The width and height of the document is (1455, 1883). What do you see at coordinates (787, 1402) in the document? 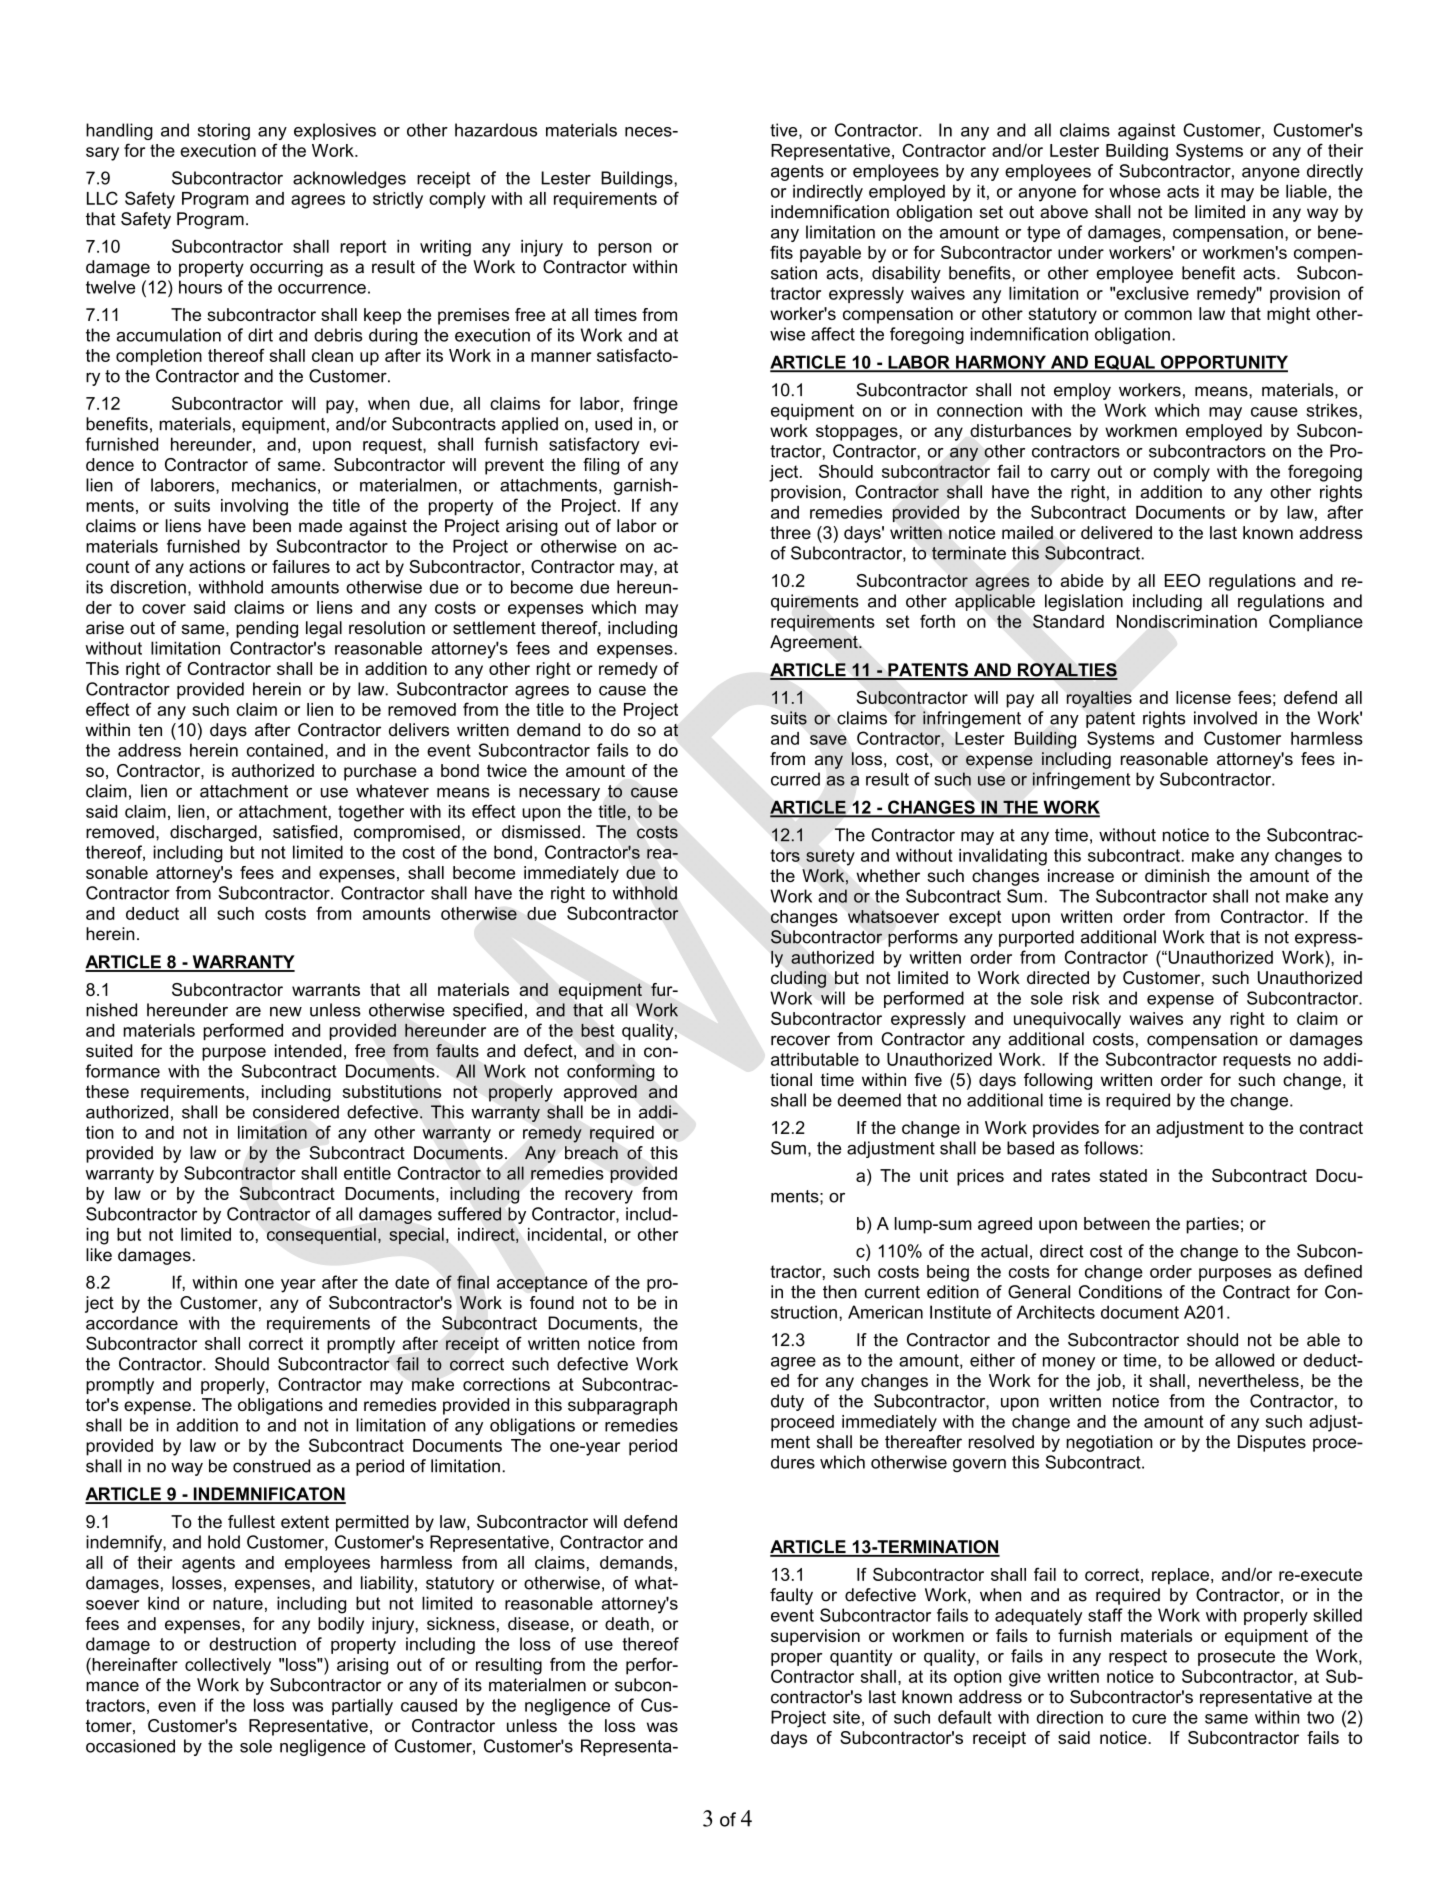
I see `duty` at bounding box center [787, 1402].
